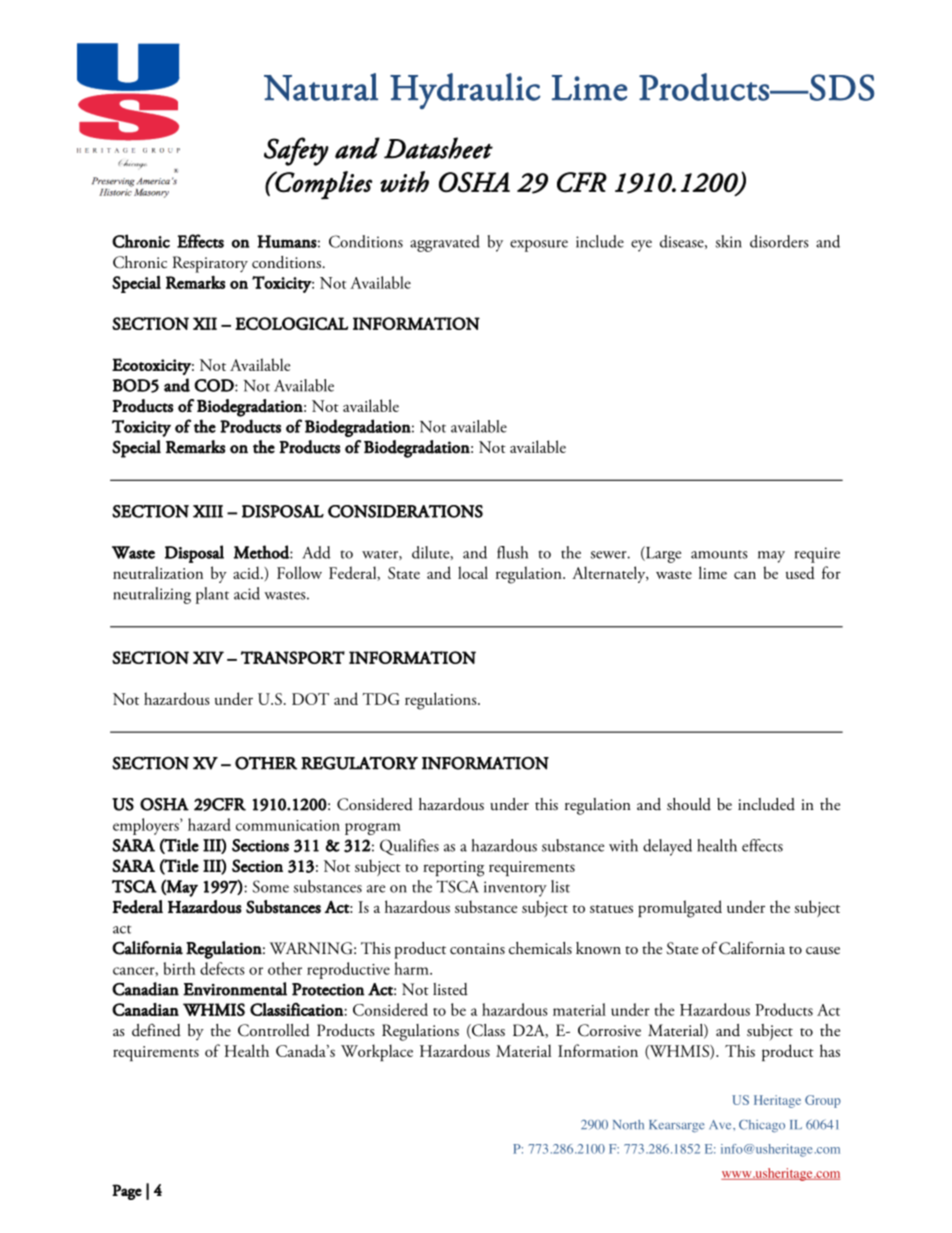 The width and height of the screenshot is (952, 1233). Describe the element at coordinates (208, 657) in the screenshot. I see `XIV` at that location.
